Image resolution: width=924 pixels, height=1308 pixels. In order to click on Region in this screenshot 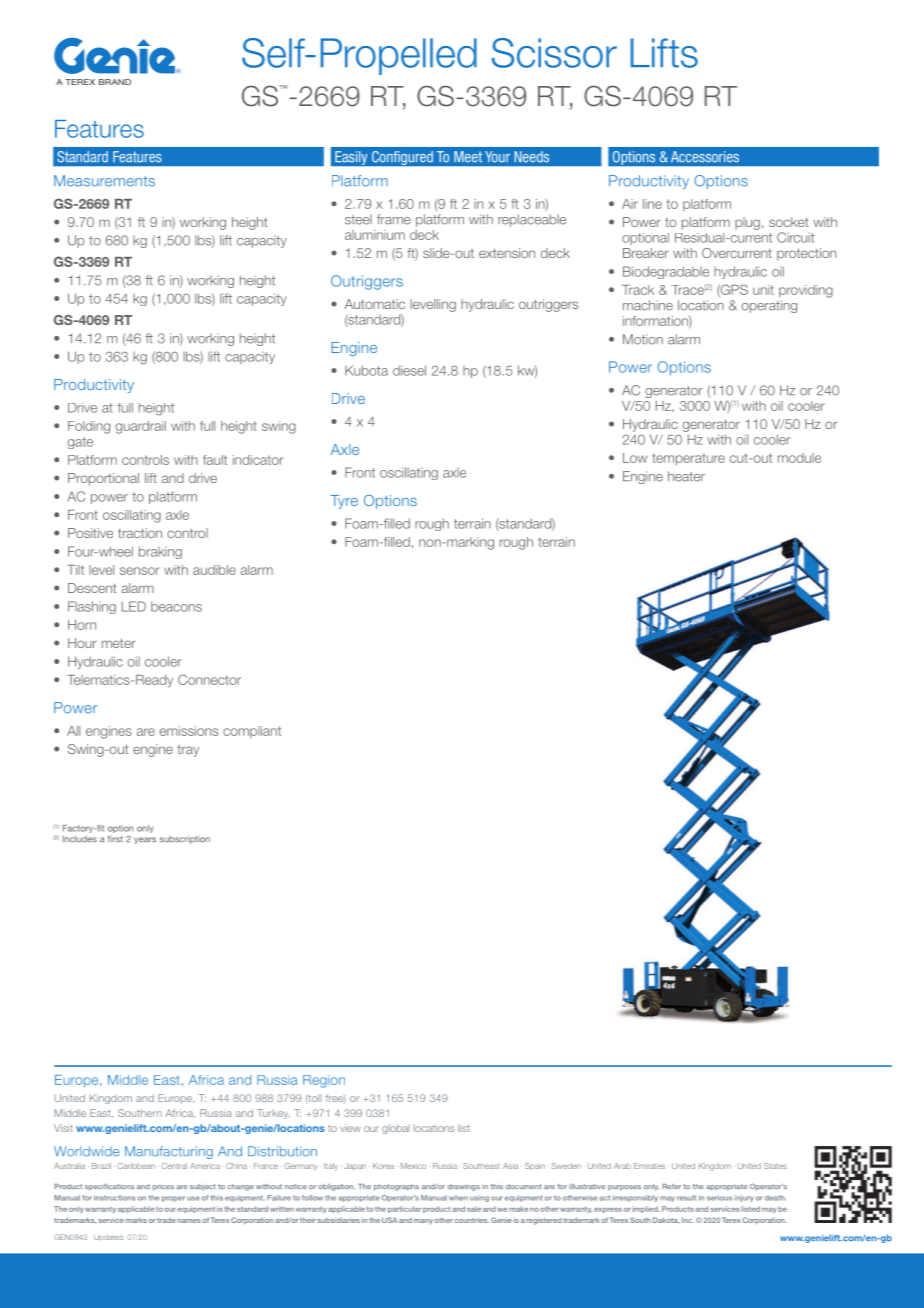, I will do `click(324, 1081)`.
